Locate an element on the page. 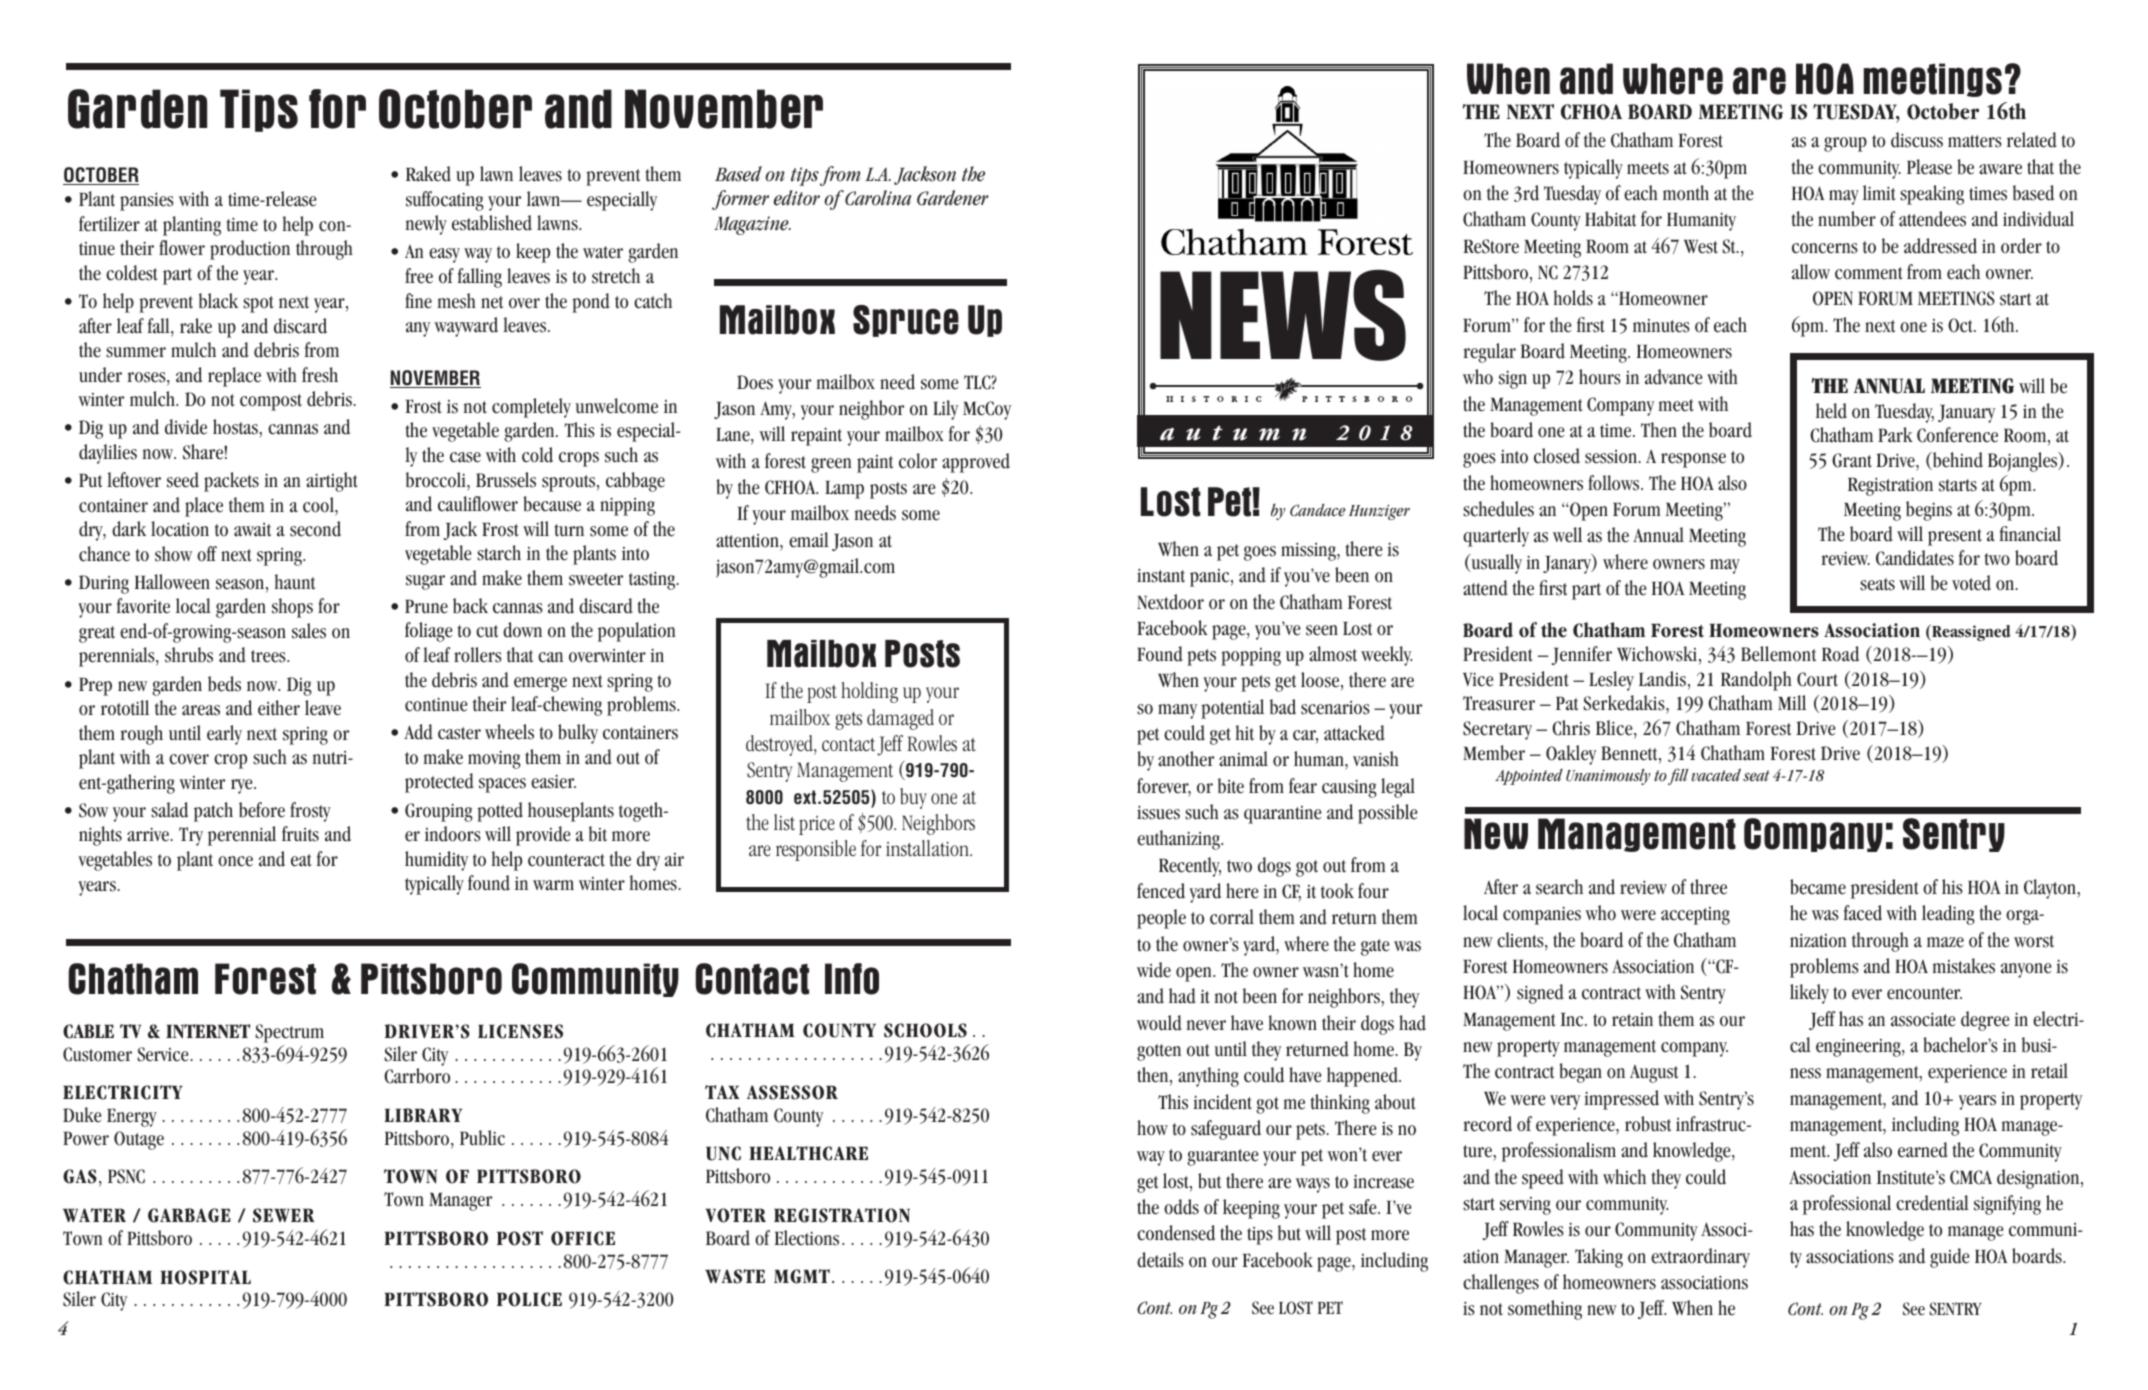 This document has width=2148, height=1390. limit is located at coordinates (1879, 193).
